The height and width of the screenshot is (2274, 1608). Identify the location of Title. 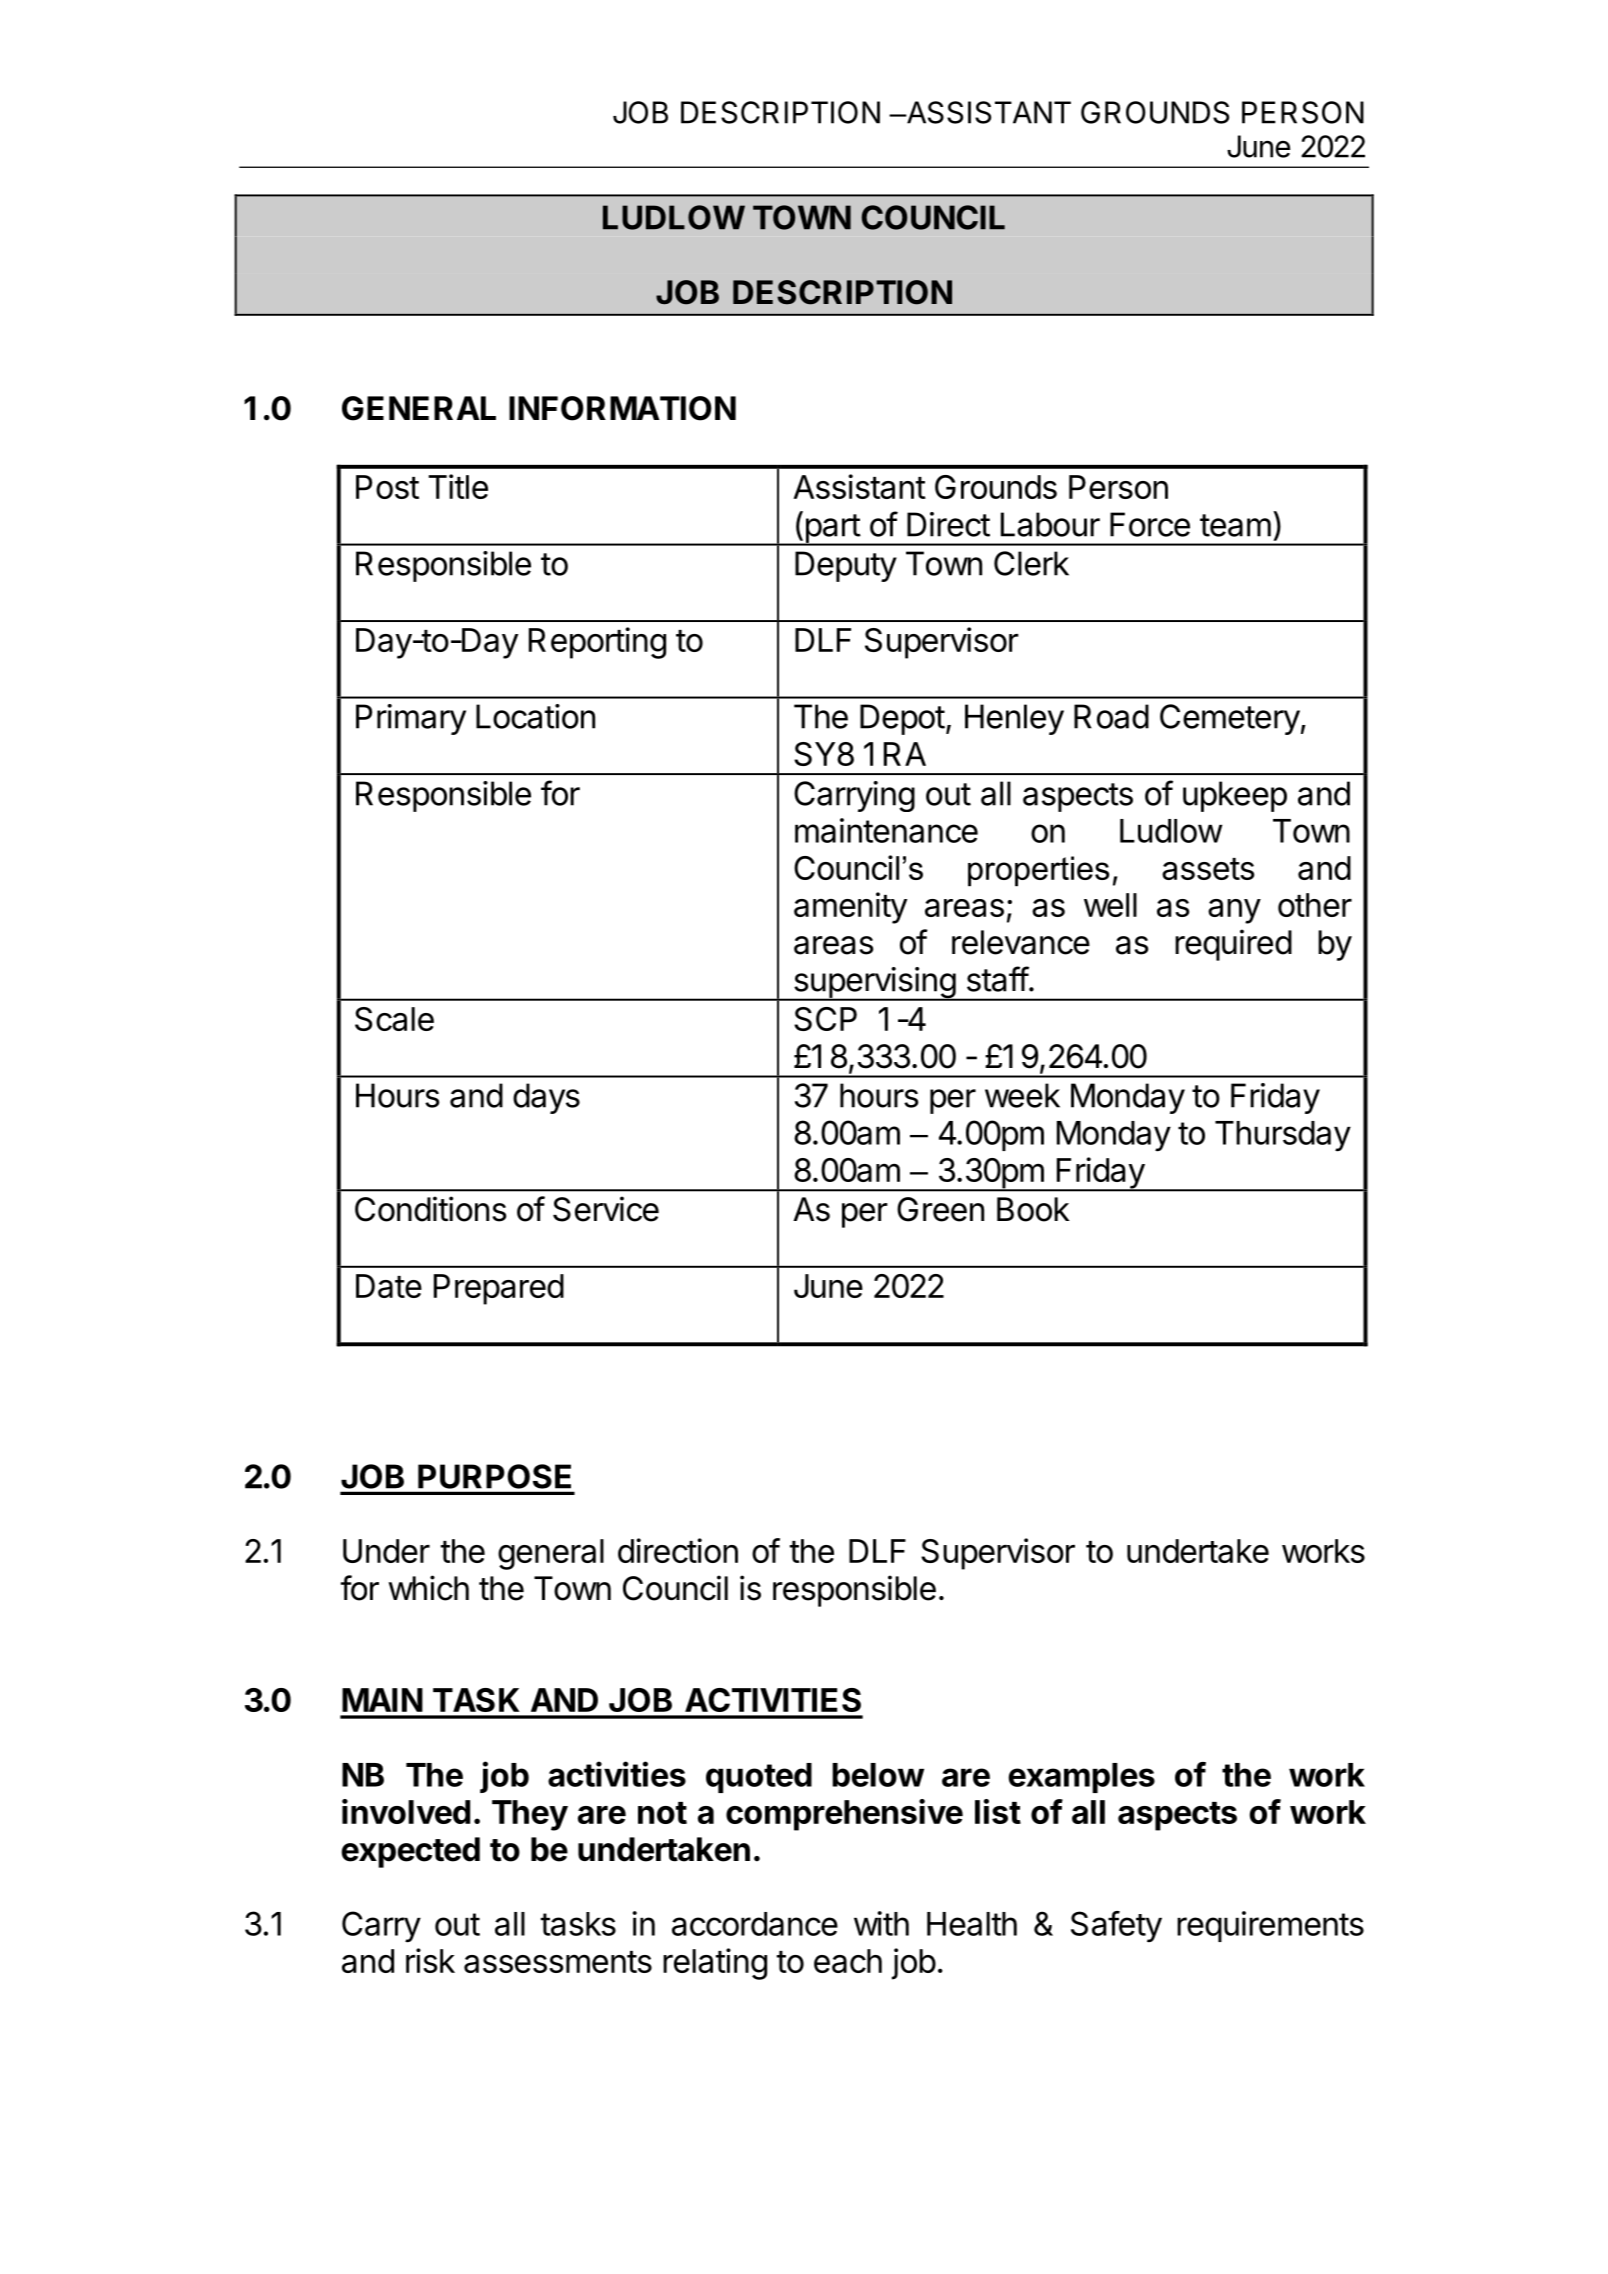
(458, 486).
